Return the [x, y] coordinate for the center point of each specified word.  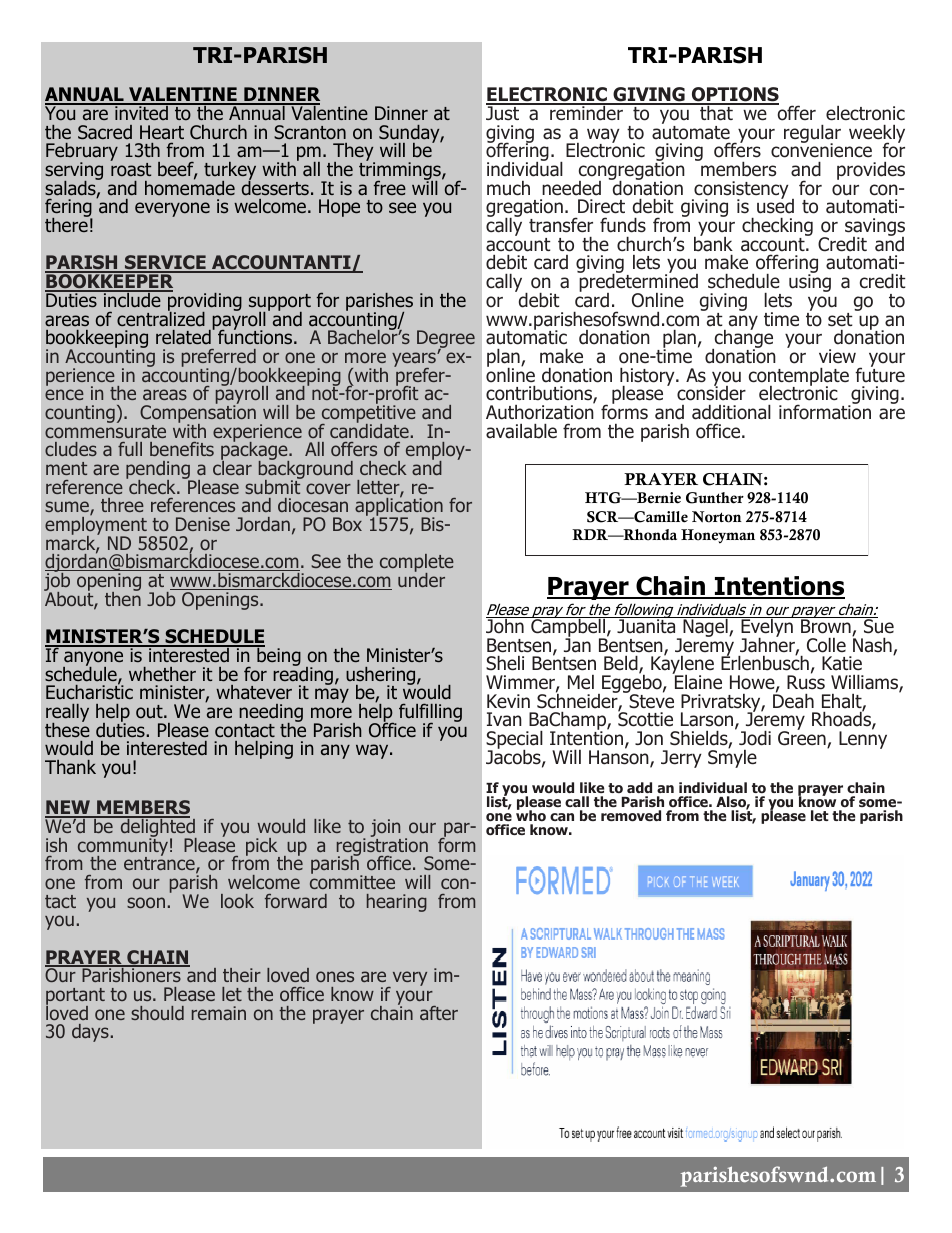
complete [417, 564]
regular [812, 135]
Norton [717, 517]
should [157, 1013]
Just [503, 112]
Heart [162, 132]
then [123, 597]
